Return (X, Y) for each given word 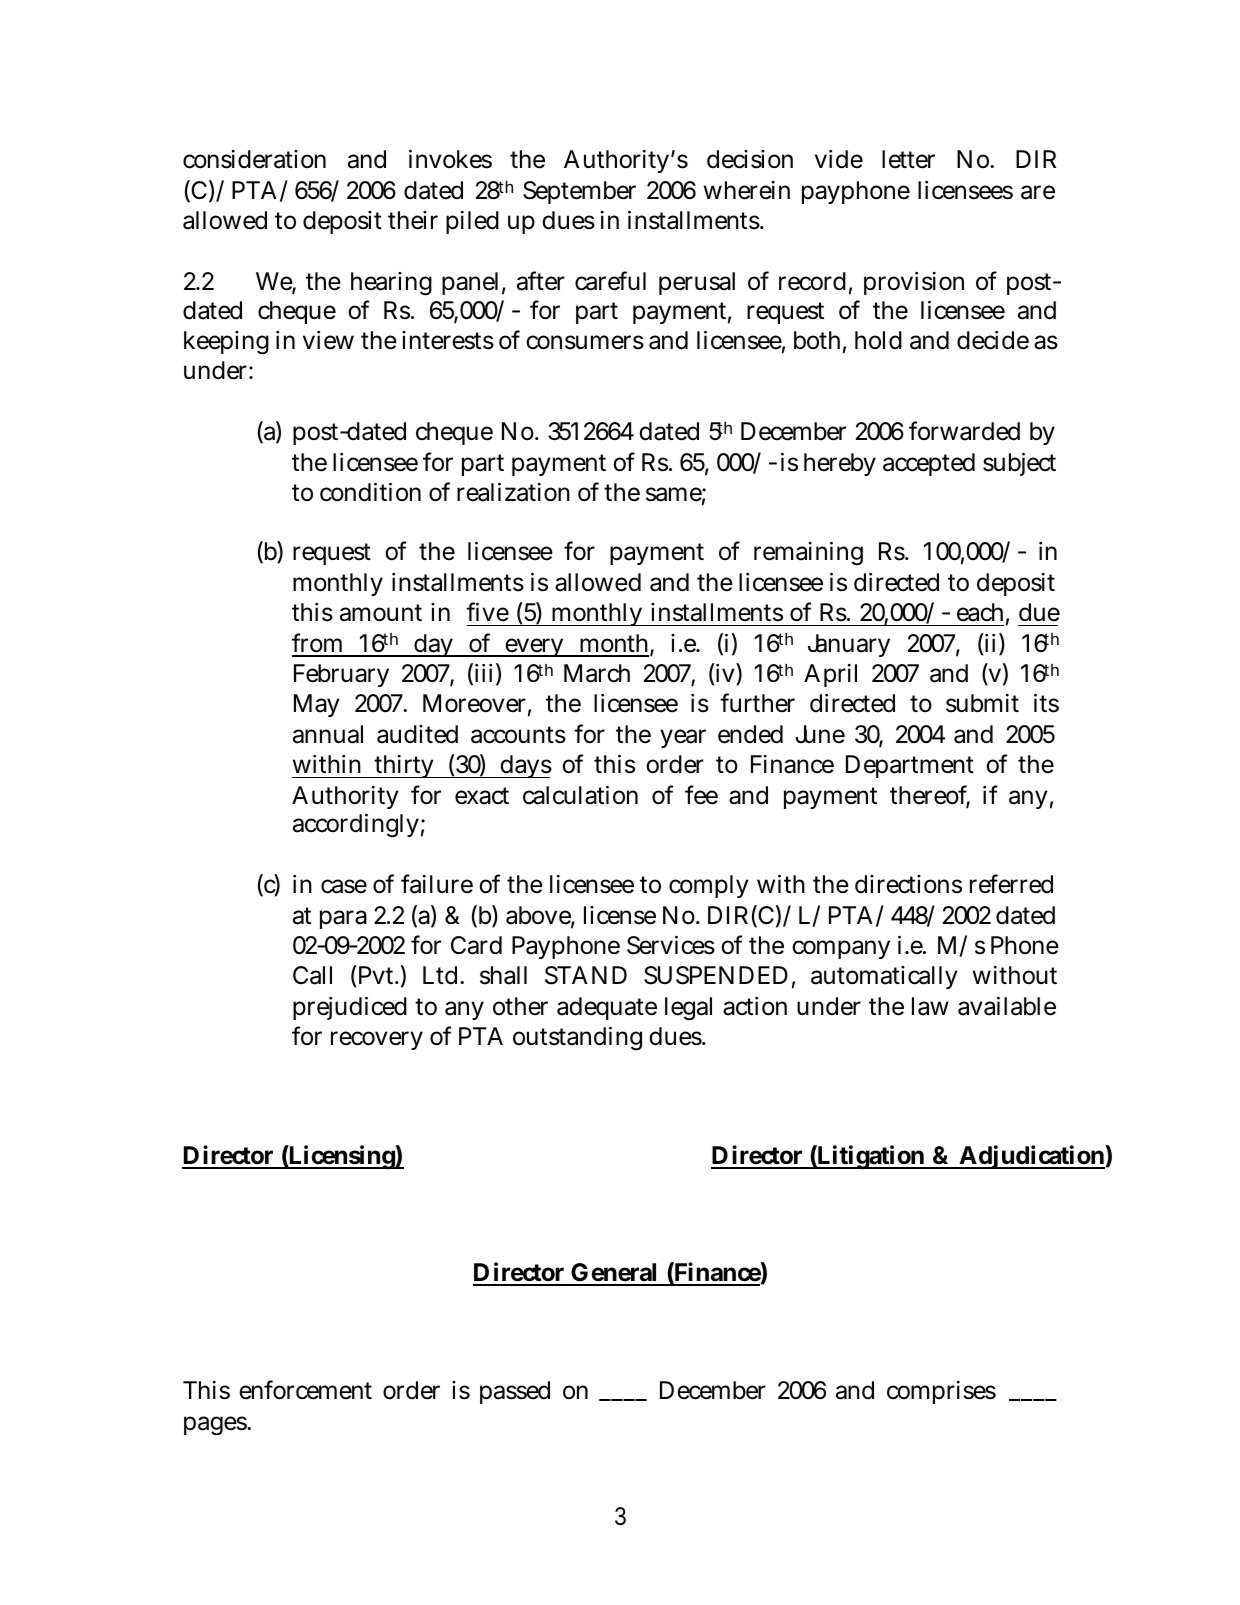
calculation (580, 795)
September (579, 192)
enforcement (305, 1390)
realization (513, 492)
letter (908, 159)
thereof (930, 796)
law (930, 1006)
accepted (929, 464)
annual (328, 734)
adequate (607, 1008)
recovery (377, 1040)
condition (370, 492)
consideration (254, 159)
